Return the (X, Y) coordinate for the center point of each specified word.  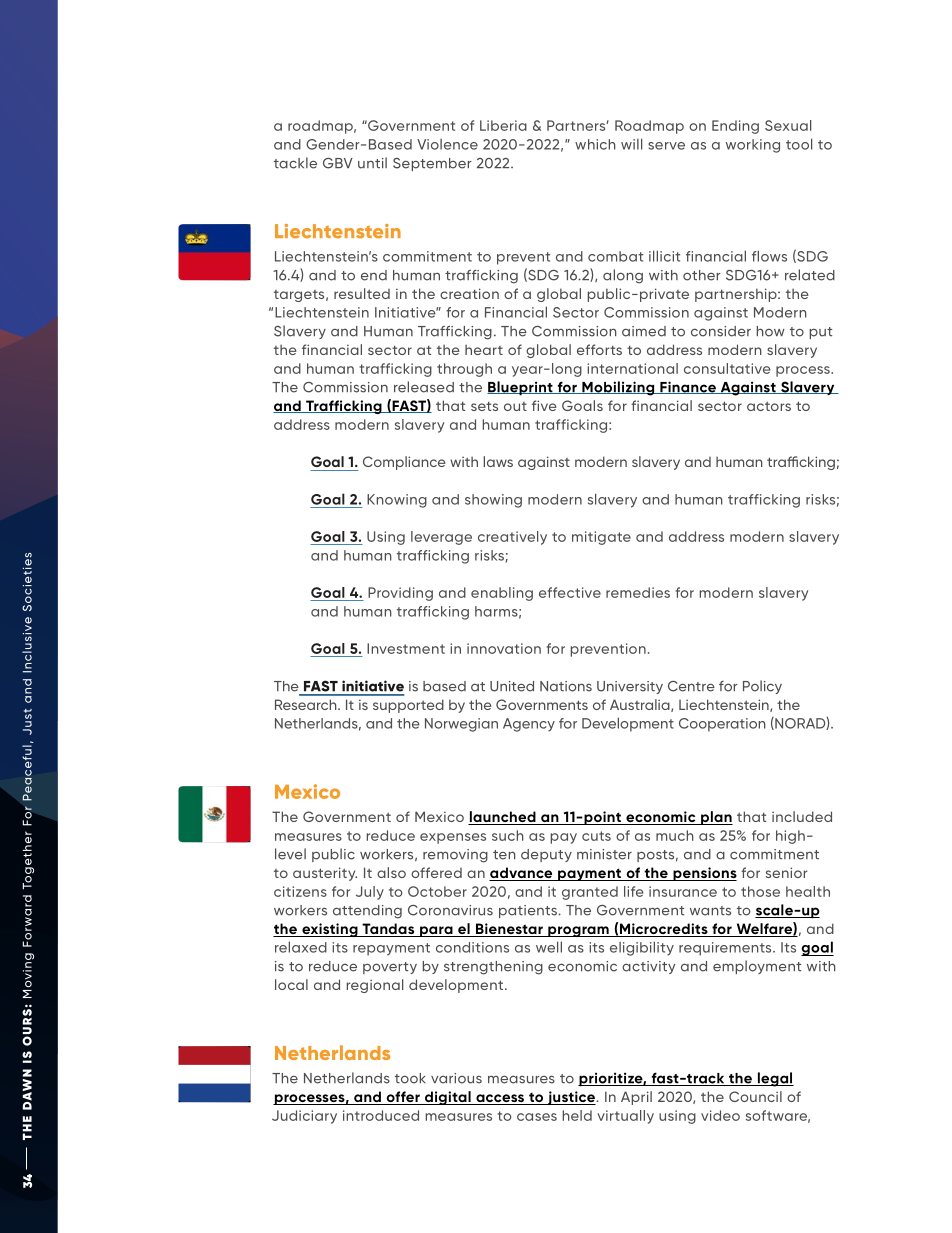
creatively (512, 538)
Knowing (397, 501)
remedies (638, 592)
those (760, 891)
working (753, 146)
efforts (599, 349)
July (370, 893)
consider (721, 331)
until (372, 163)
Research (307, 704)
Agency (529, 725)
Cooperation (722, 725)
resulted (362, 293)
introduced (381, 1115)
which (595, 144)
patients (529, 911)
